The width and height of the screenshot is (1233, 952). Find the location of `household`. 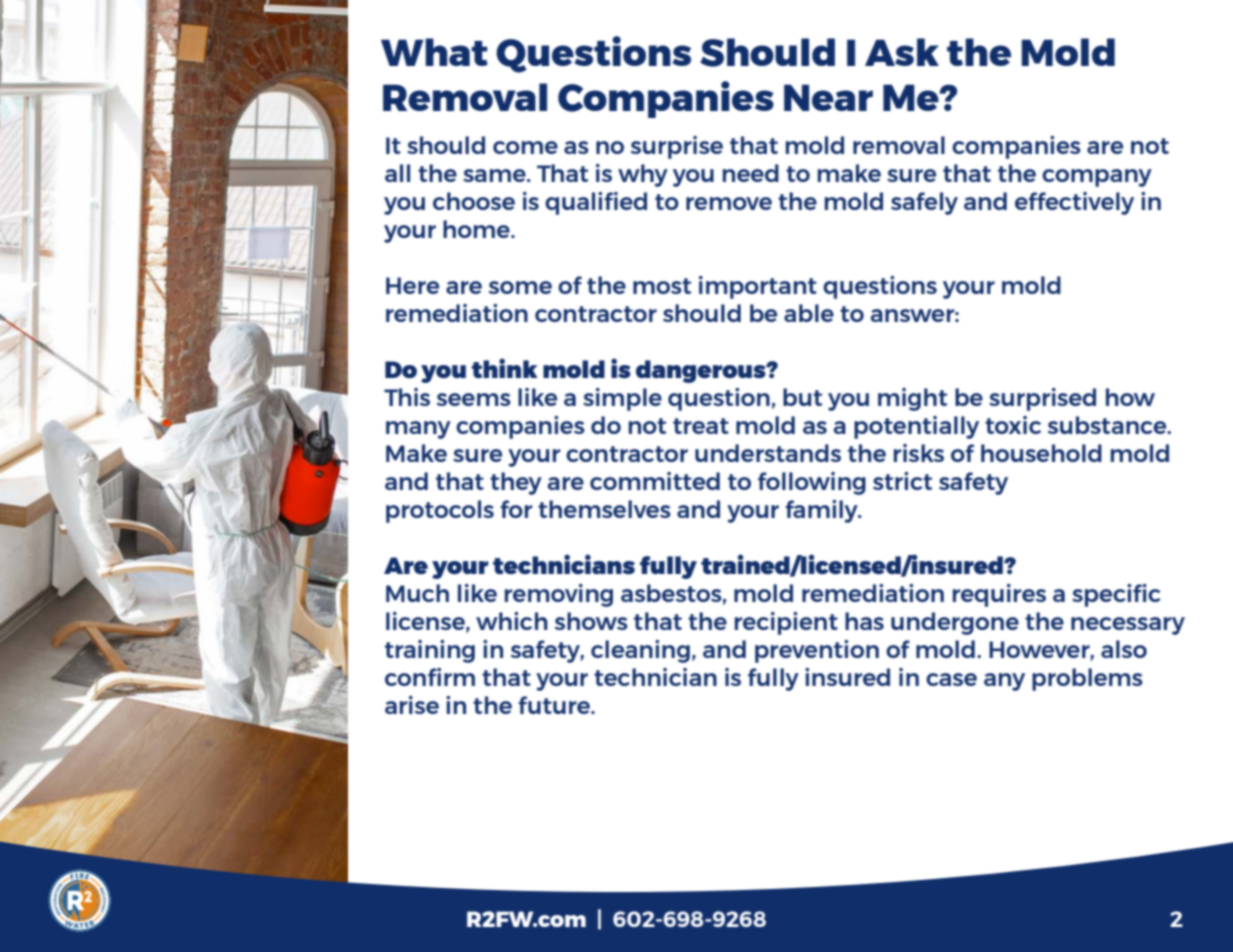

household is located at coordinates (1041, 453).
